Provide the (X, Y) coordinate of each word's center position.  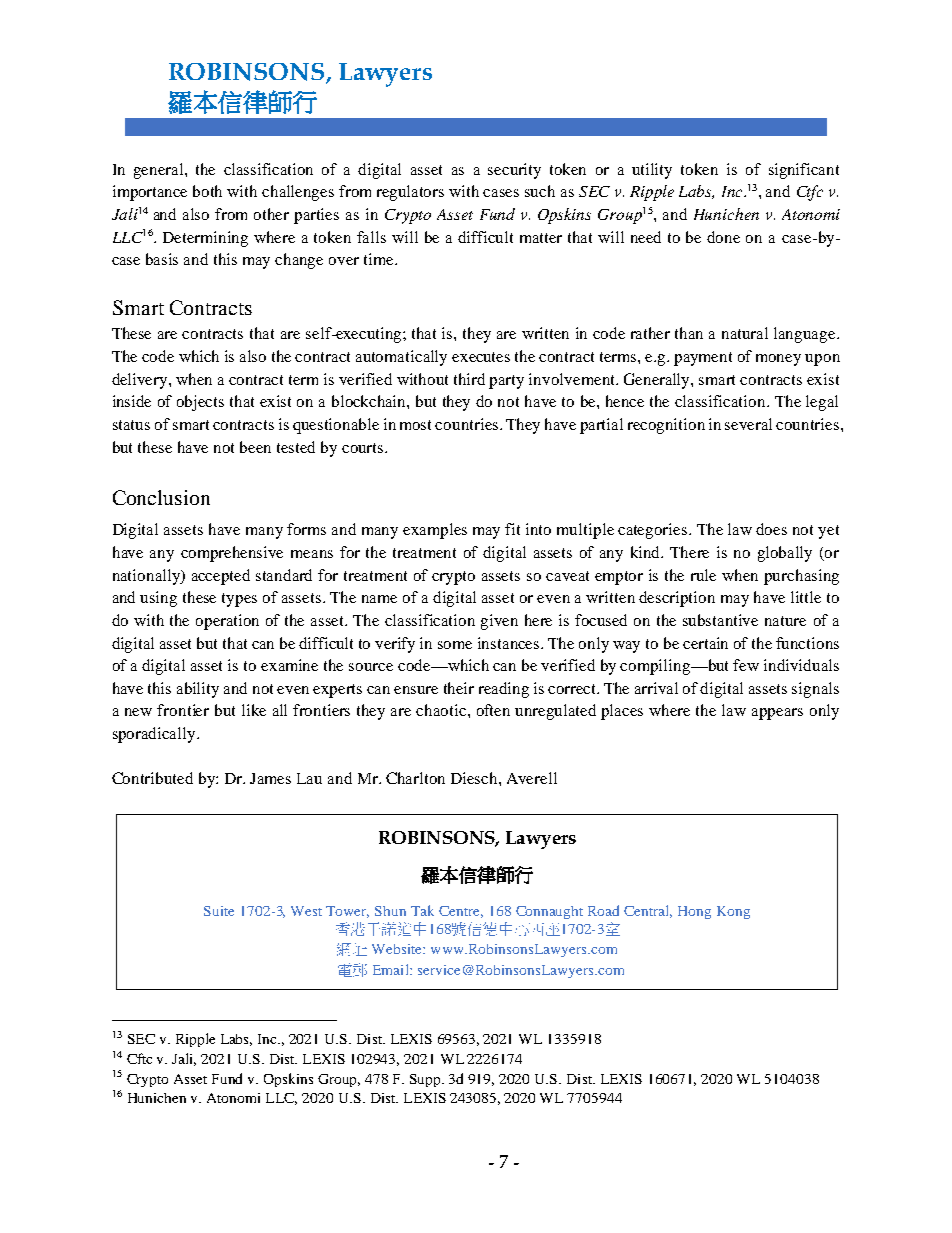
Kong (733, 912)
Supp (427, 1080)
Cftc (139, 1058)
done (723, 237)
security (514, 171)
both (207, 191)
